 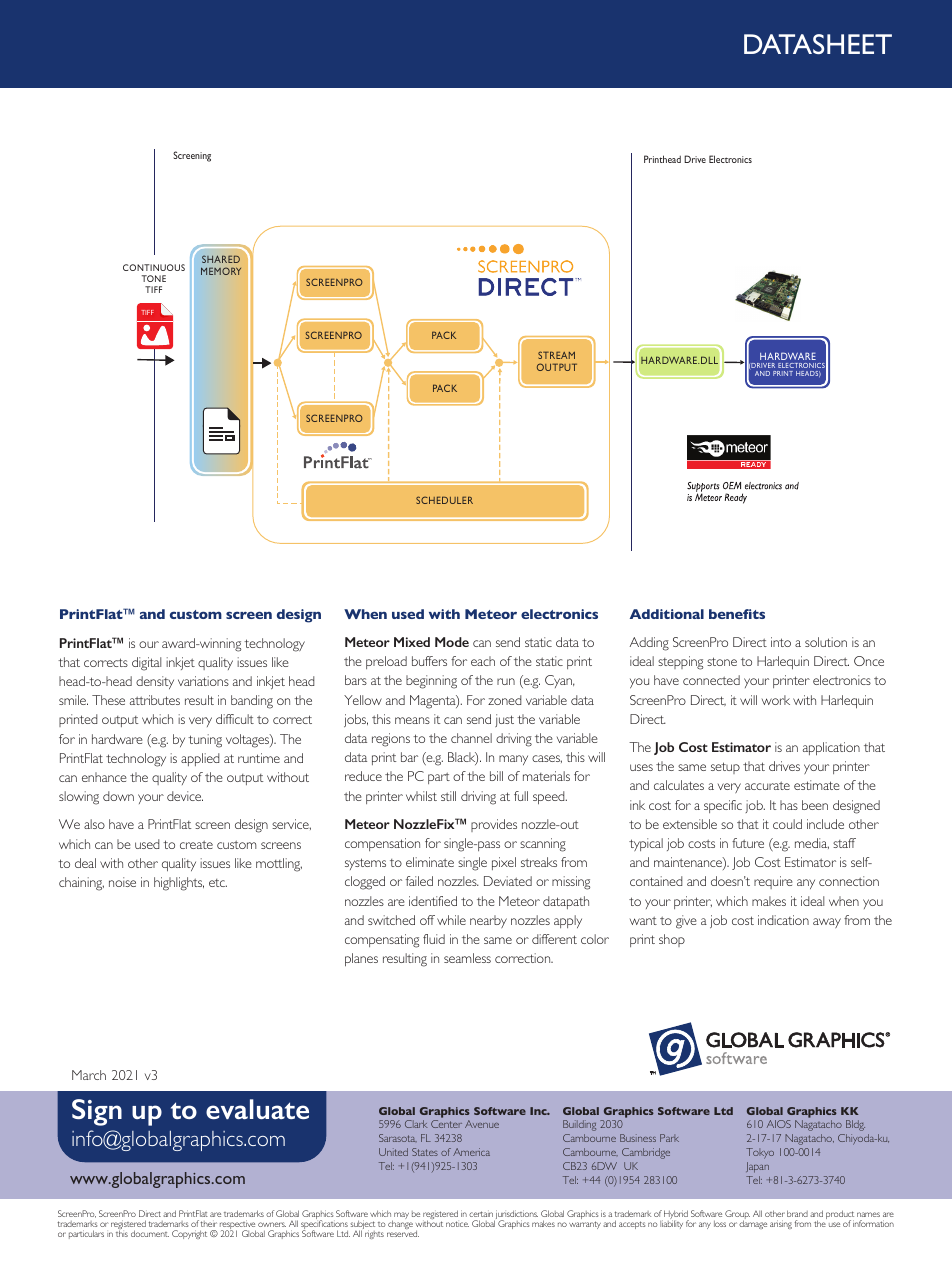 I want to click on tuning, so click(x=205, y=741).
